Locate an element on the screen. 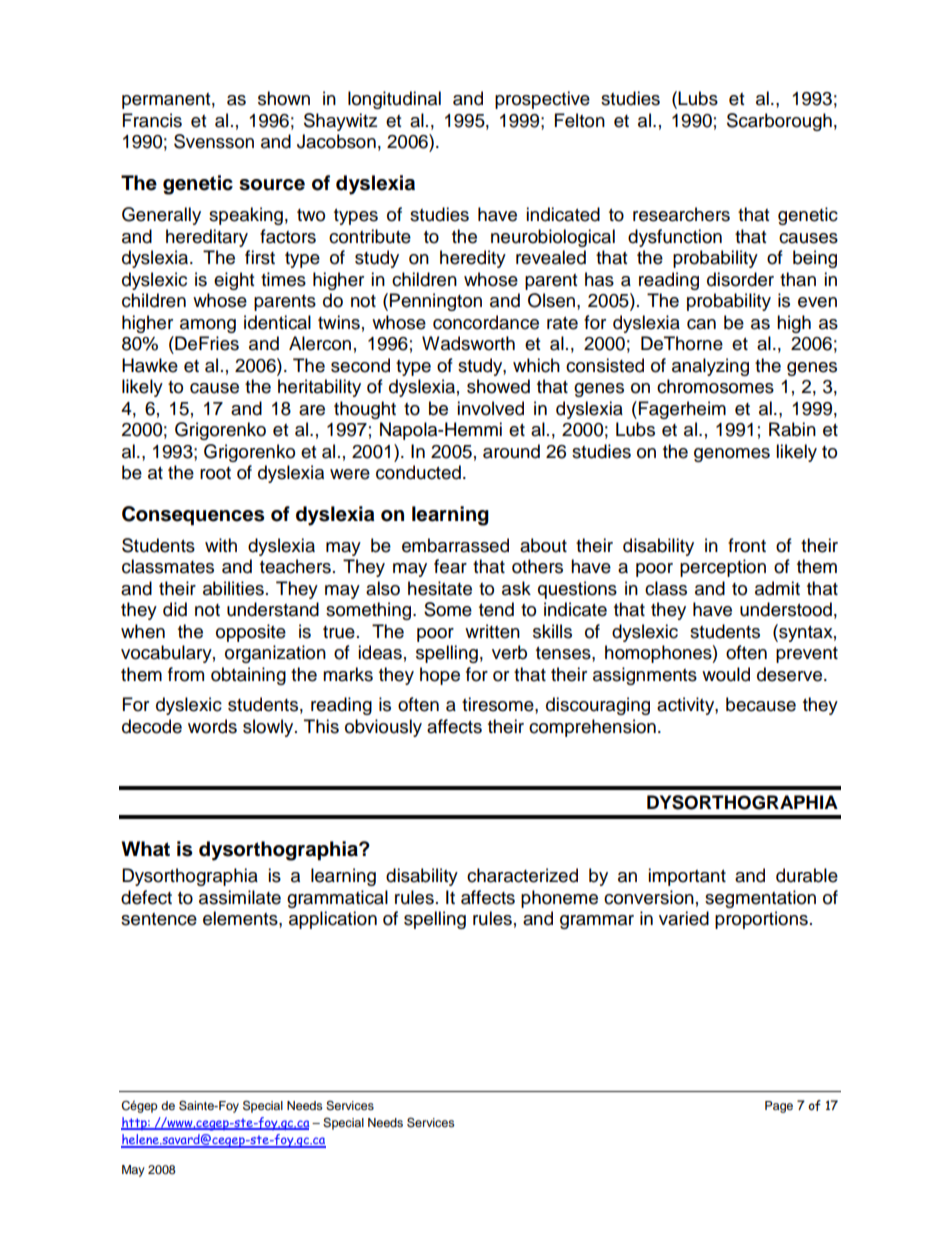 The height and width of the screenshot is (1233, 952). Svensson is located at coordinates (214, 141).
